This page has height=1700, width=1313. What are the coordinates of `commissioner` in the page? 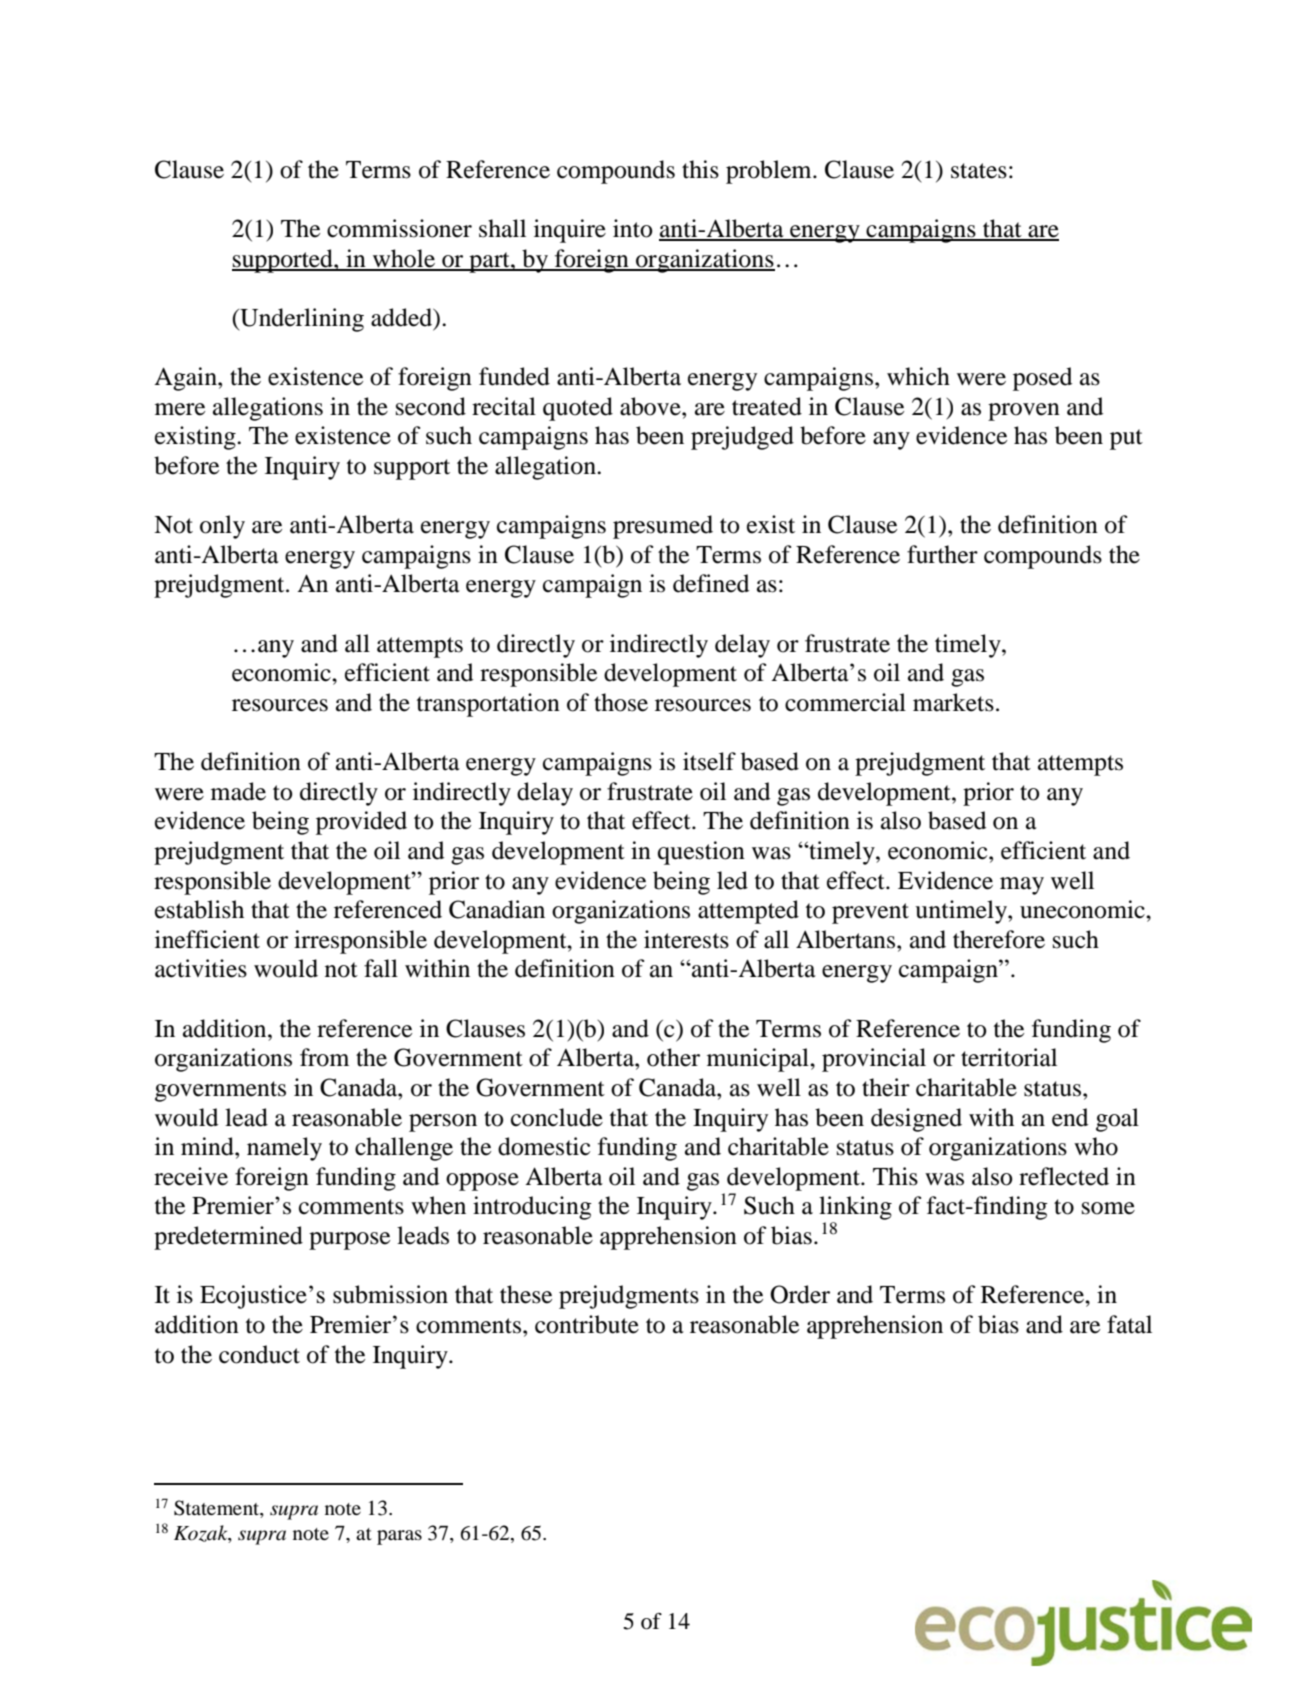 It's located at (399, 228).
